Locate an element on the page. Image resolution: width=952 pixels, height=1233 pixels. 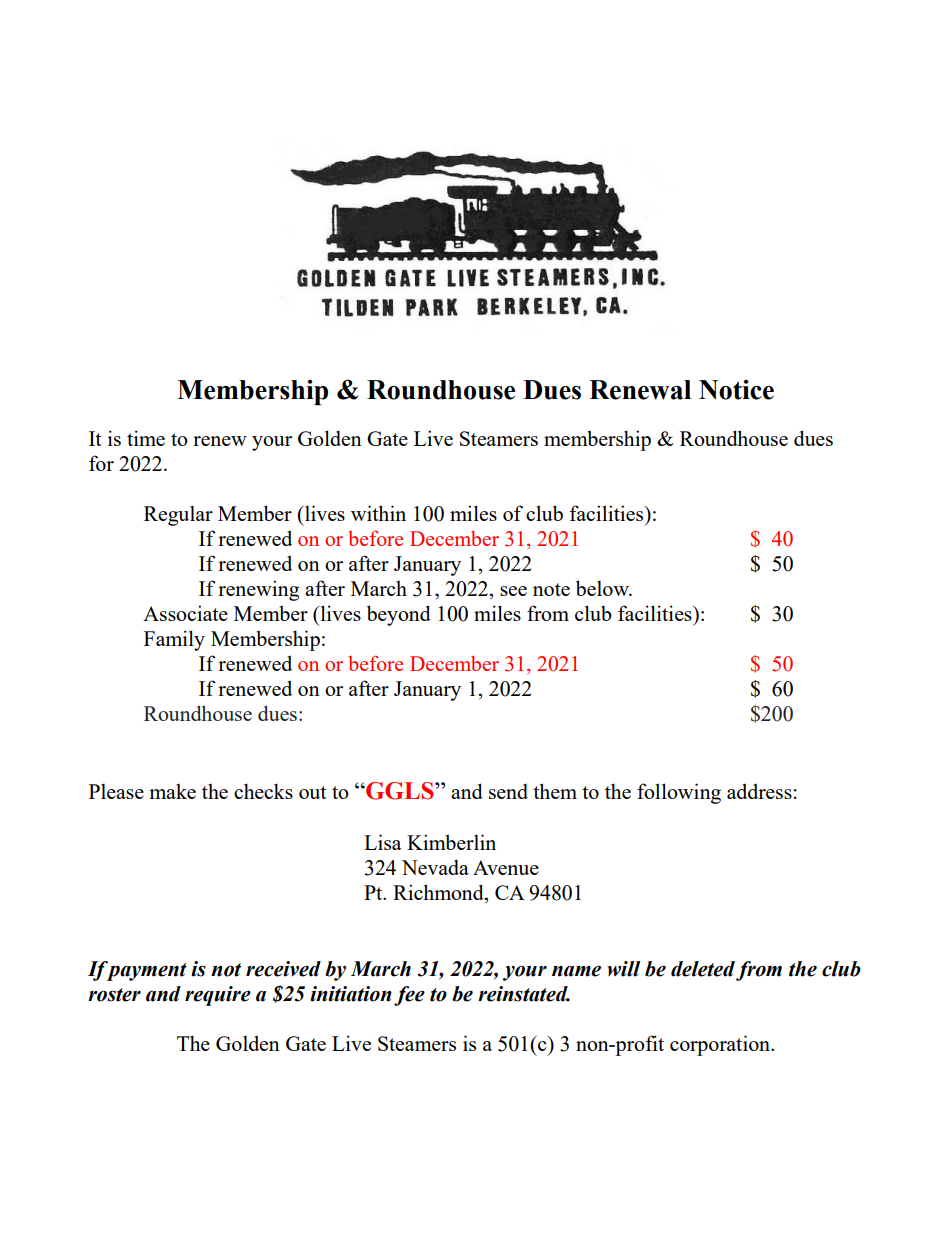
Regular is located at coordinates (178, 515).
